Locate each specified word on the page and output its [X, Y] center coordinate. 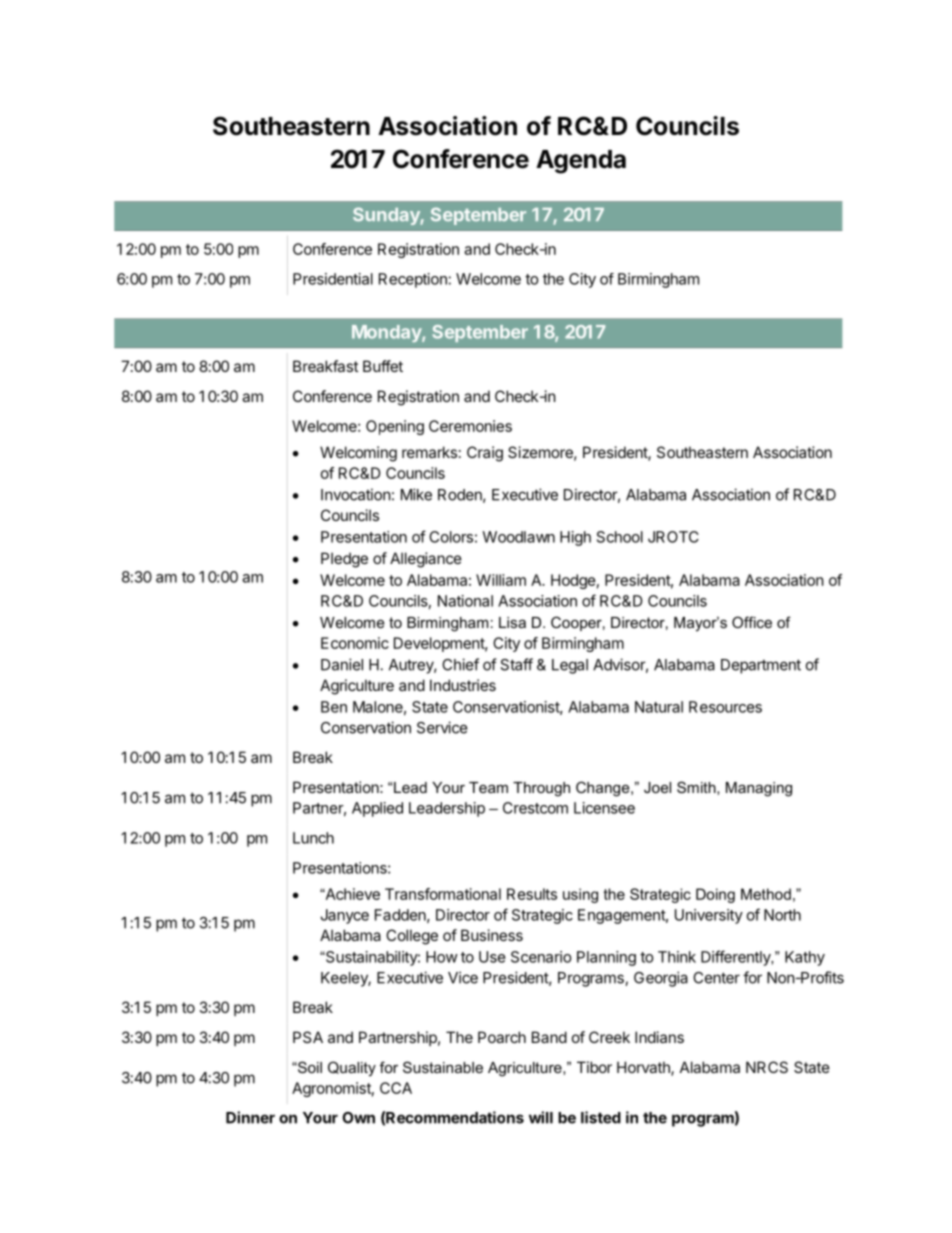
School [620, 537]
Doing [715, 895]
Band [549, 1037]
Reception [413, 280]
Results [532, 894]
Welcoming [358, 454]
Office [752, 622]
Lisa [512, 622]
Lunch [313, 838]
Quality [352, 1069]
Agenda [581, 162]
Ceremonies [470, 426]
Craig [485, 454]
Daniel [342, 664]
